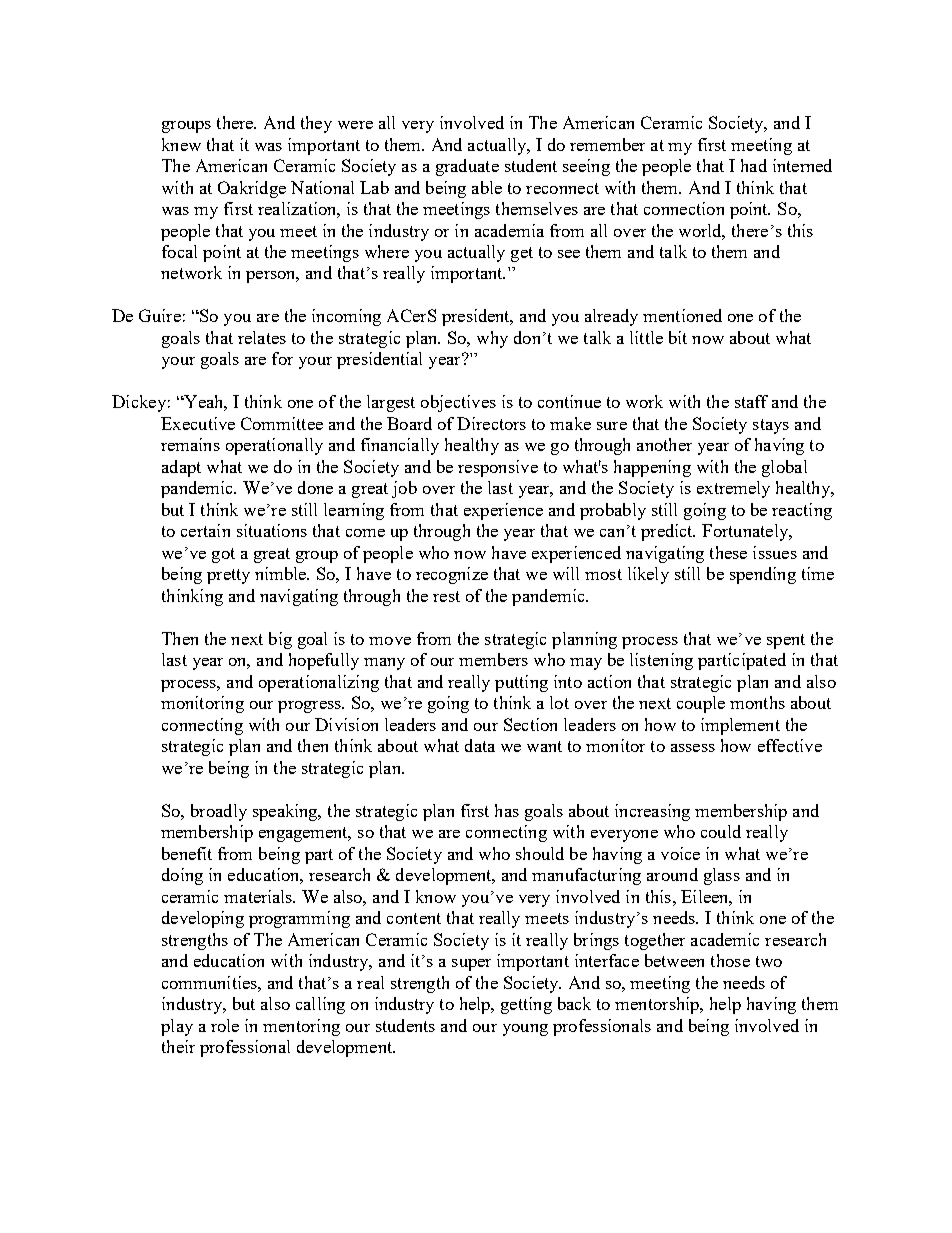  I want to click on role, so click(225, 1025).
